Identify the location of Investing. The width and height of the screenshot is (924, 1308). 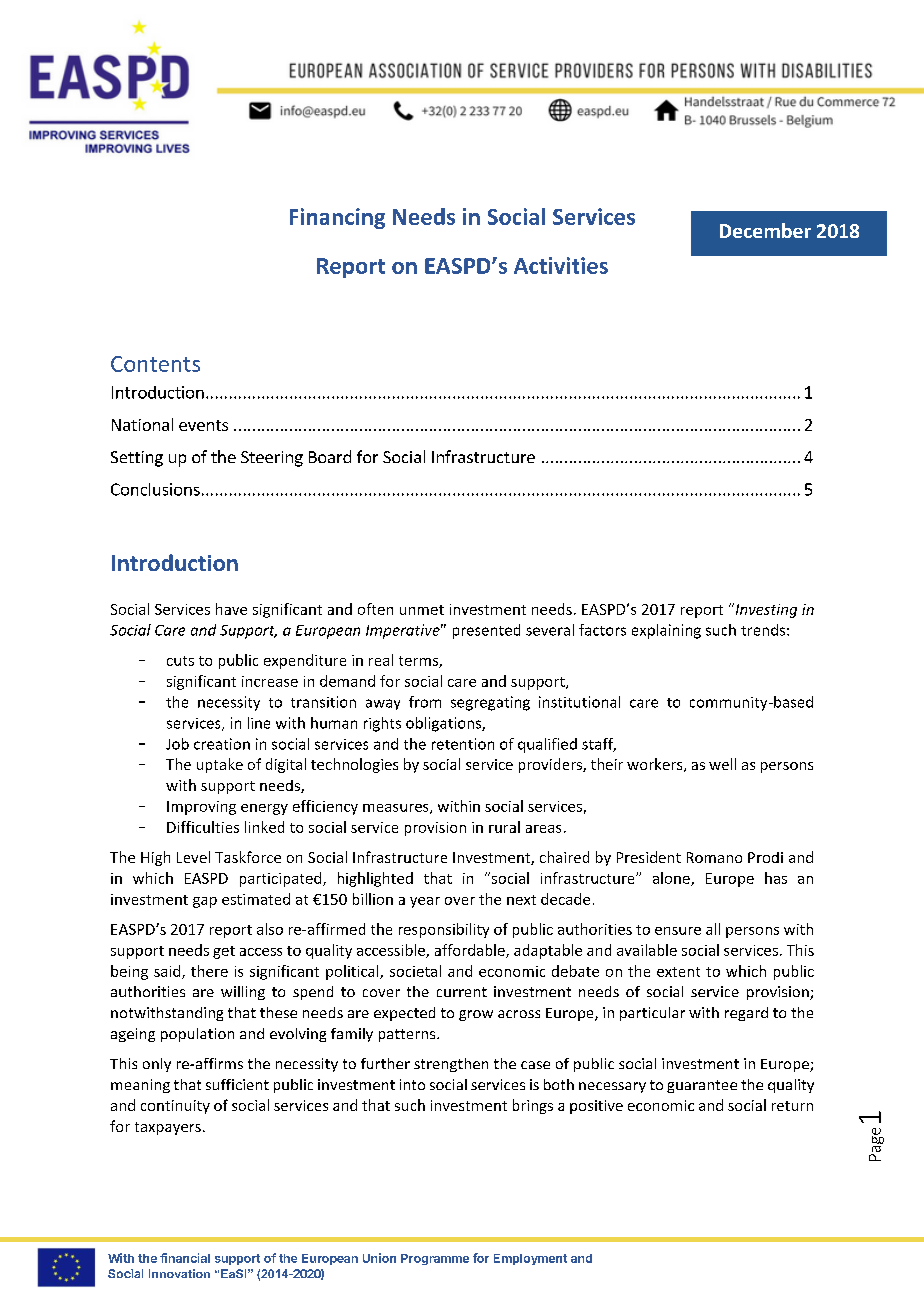
(765, 610).
